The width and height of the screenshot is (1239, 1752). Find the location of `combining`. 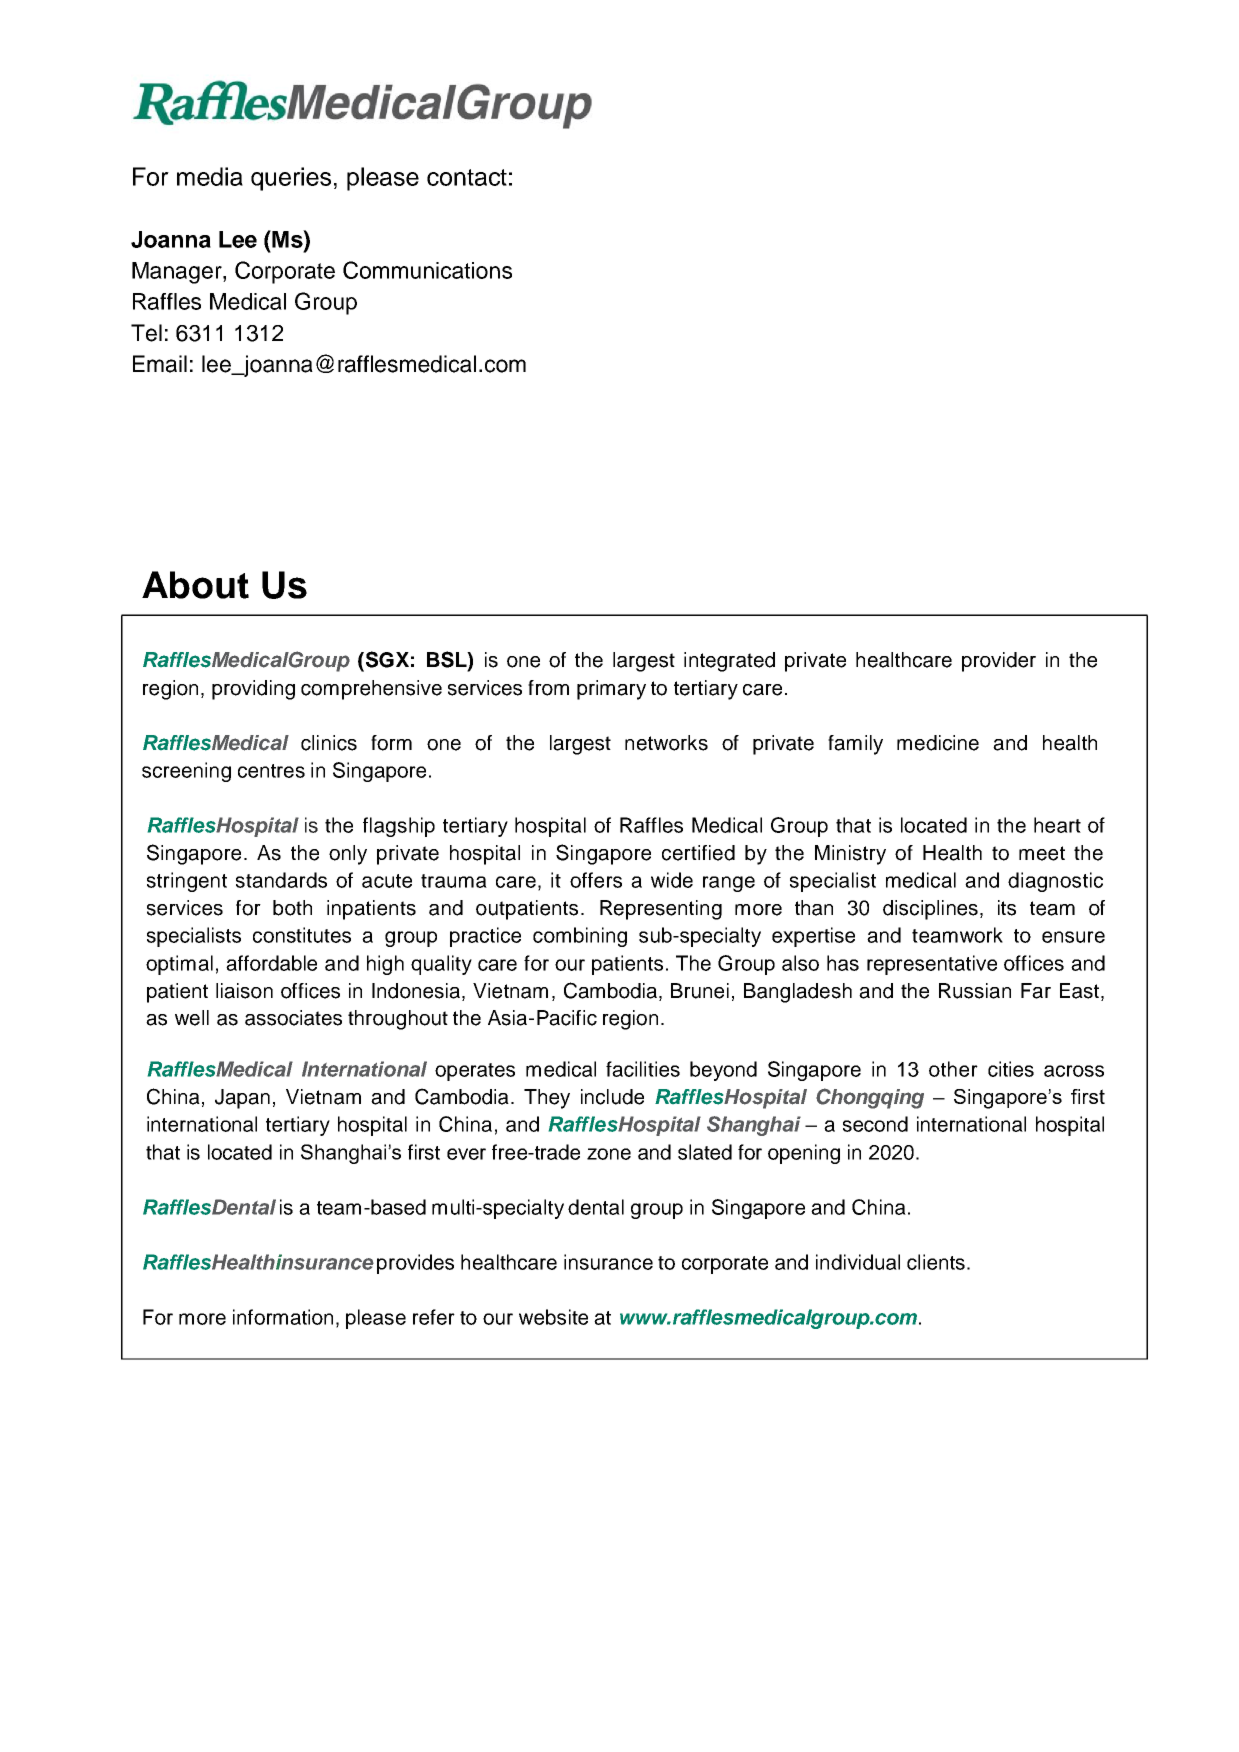

combining is located at coordinates (580, 937).
